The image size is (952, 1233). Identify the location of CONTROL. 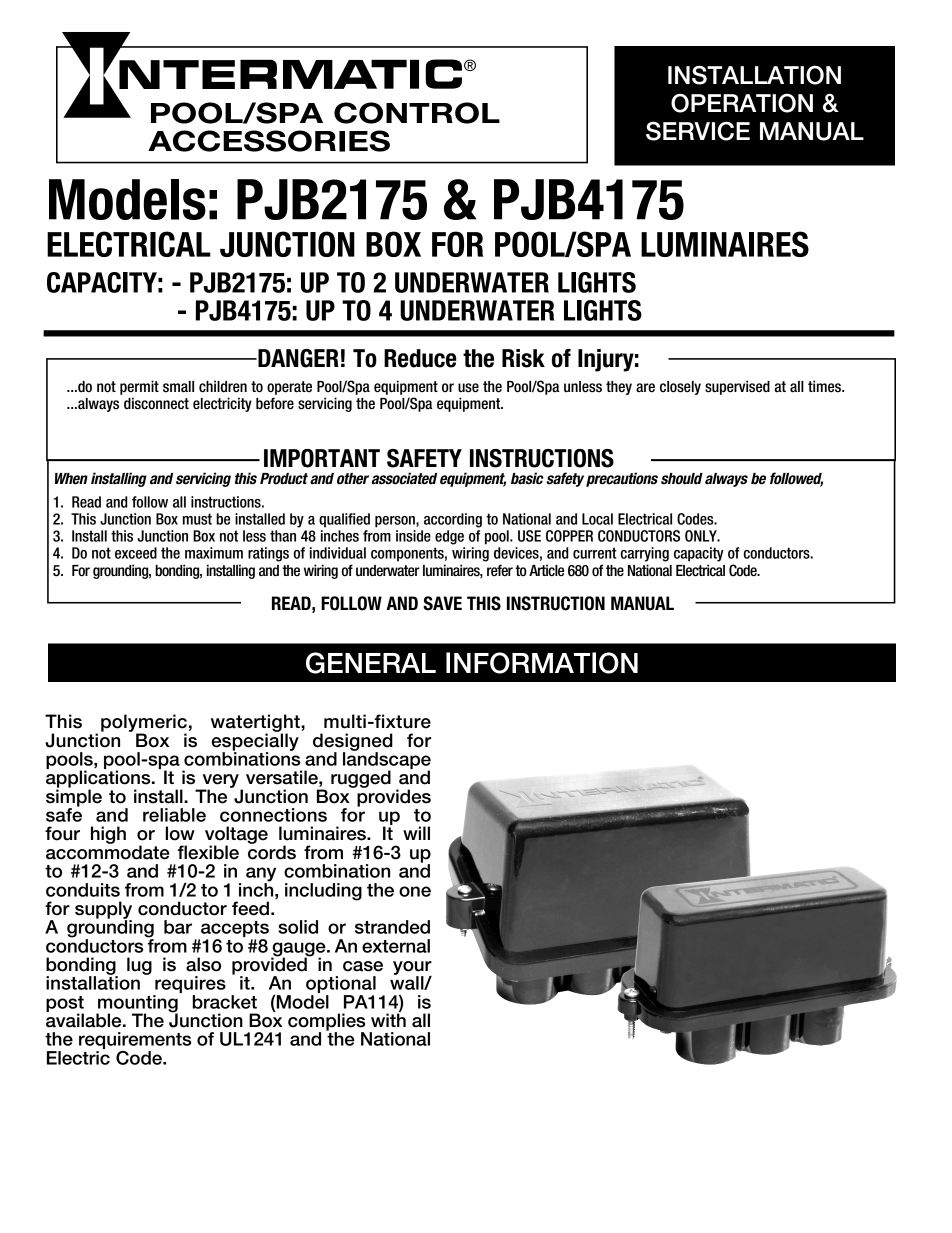
(417, 113).
